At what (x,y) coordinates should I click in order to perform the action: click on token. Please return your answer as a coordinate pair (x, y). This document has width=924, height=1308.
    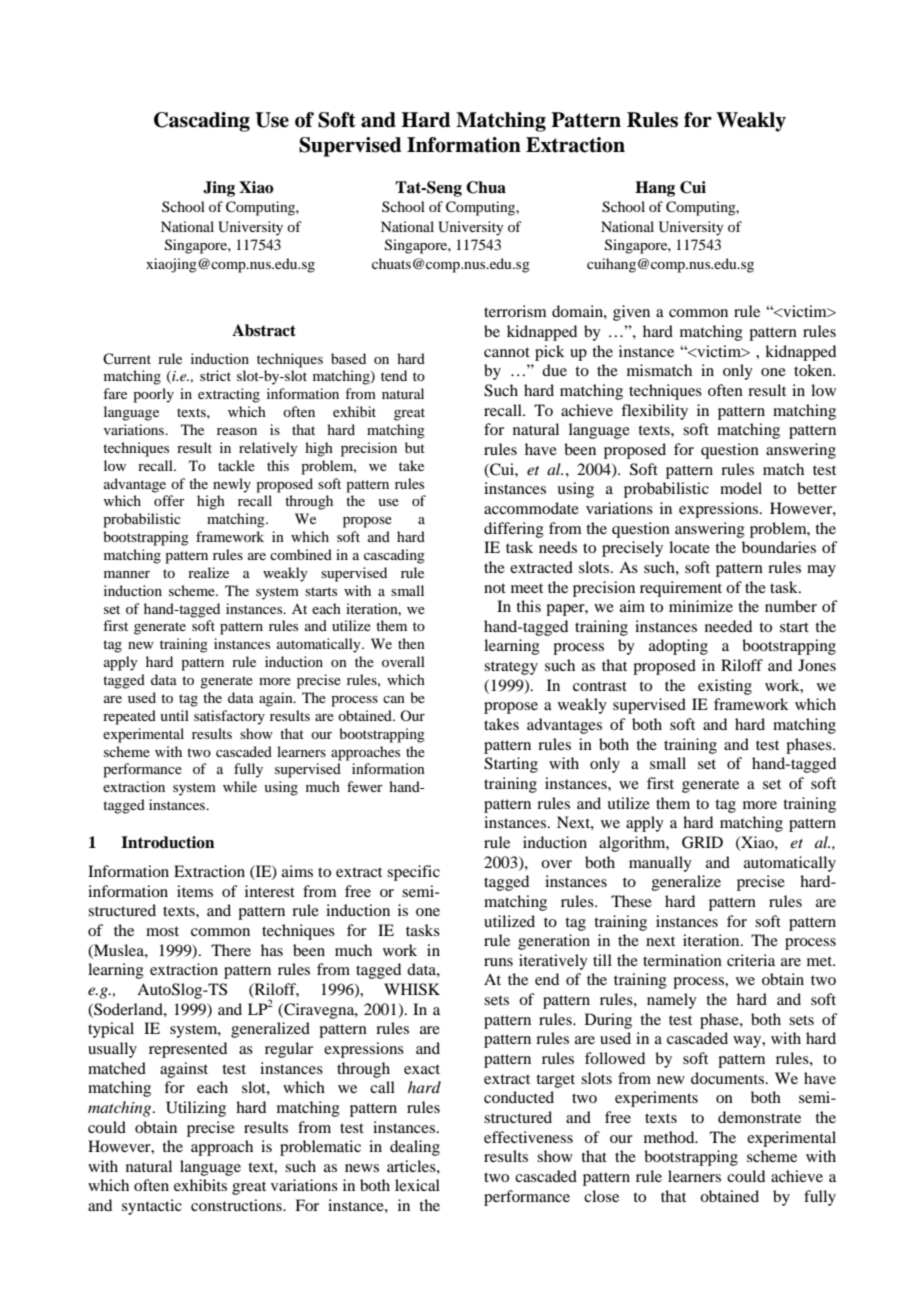
    Looking at the image, I should click on (814, 370).
